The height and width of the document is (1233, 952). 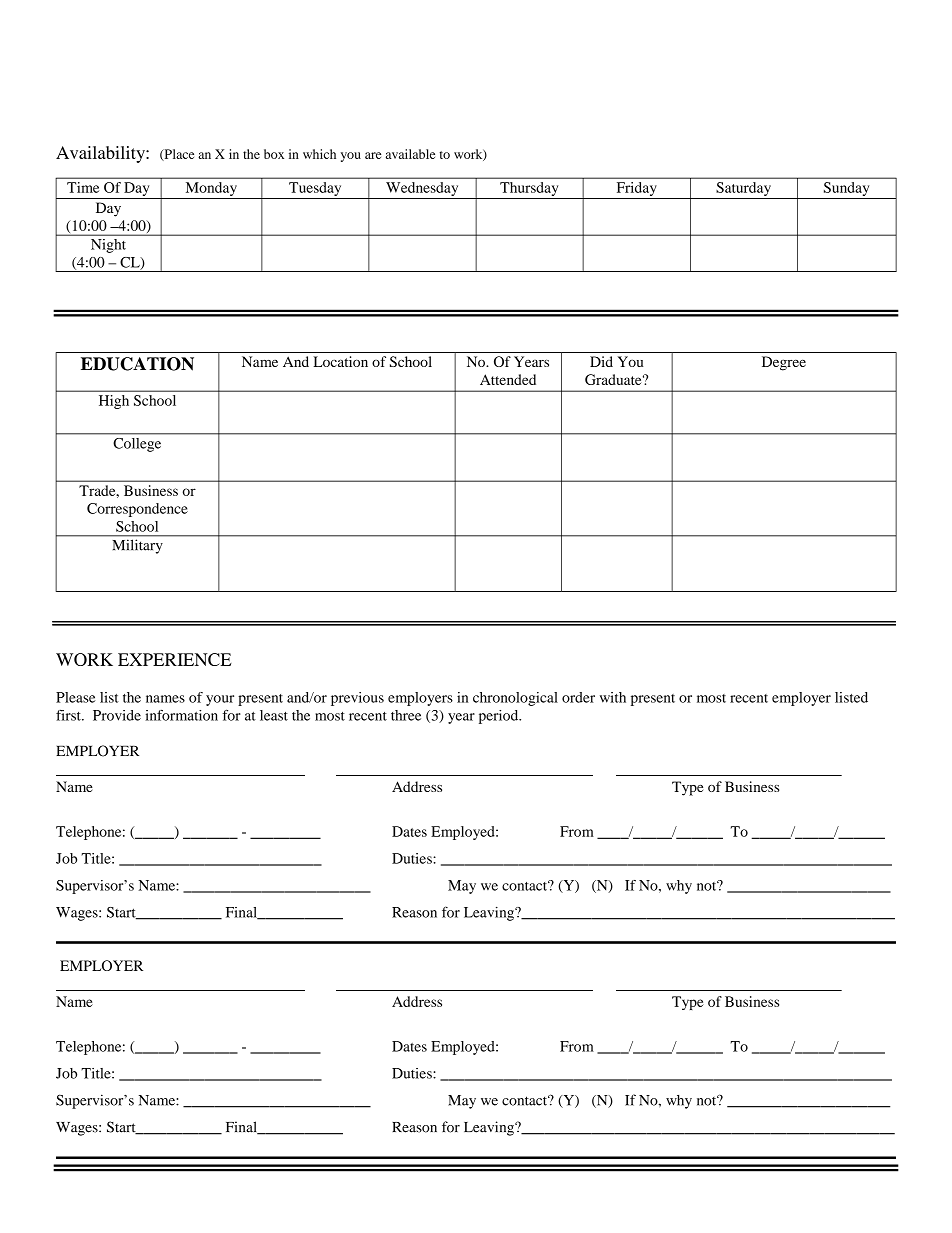 I want to click on available, so click(x=410, y=154).
